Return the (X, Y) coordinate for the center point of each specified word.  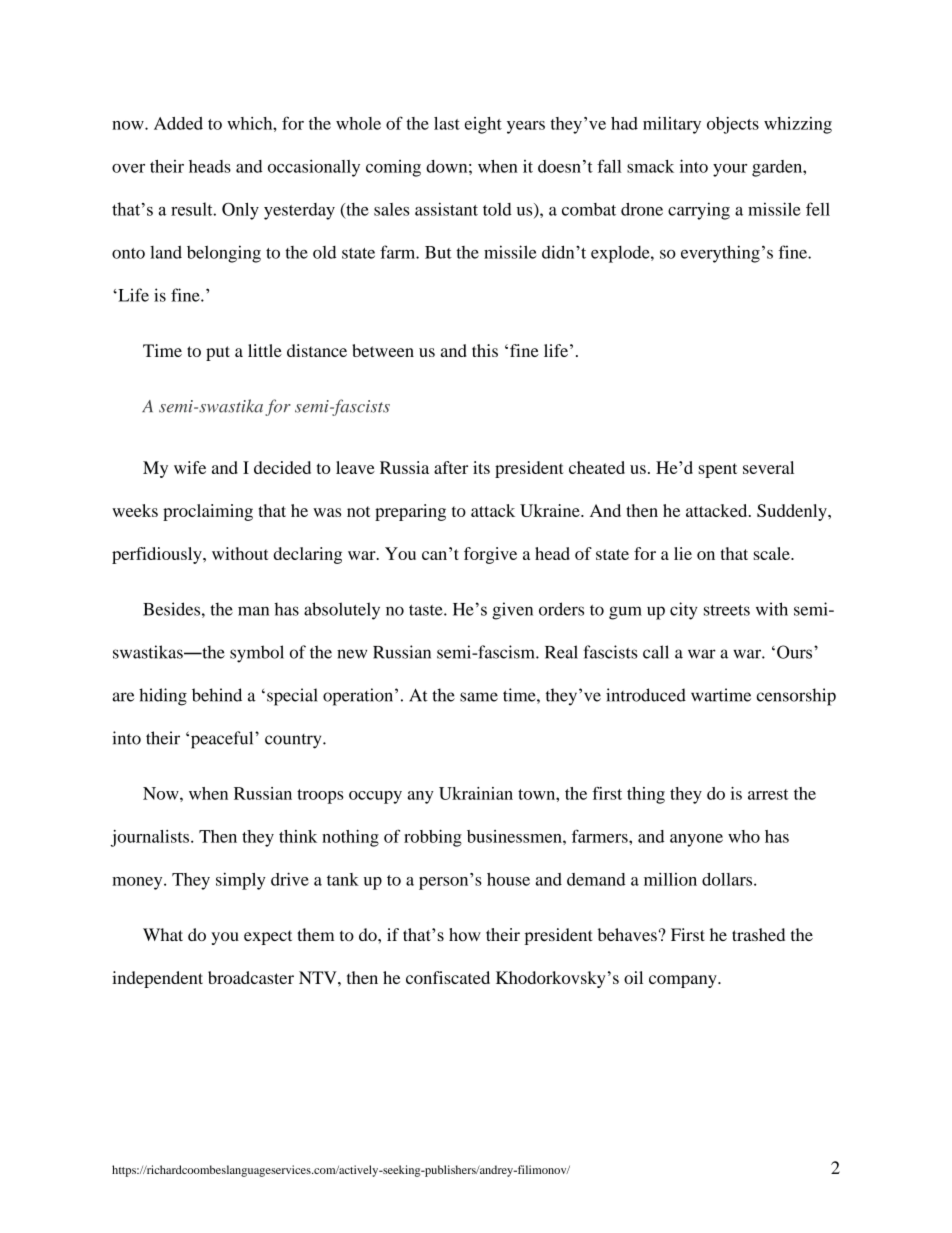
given (512, 611)
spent (718, 470)
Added (178, 123)
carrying (699, 211)
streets (727, 610)
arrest (768, 794)
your (730, 170)
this (485, 350)
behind (217, 695)
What (163, 934)
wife (190, 467)
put (218, 353)
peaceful (222, 740)
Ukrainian (476, 793)
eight (483, 125)
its (481, 467)
